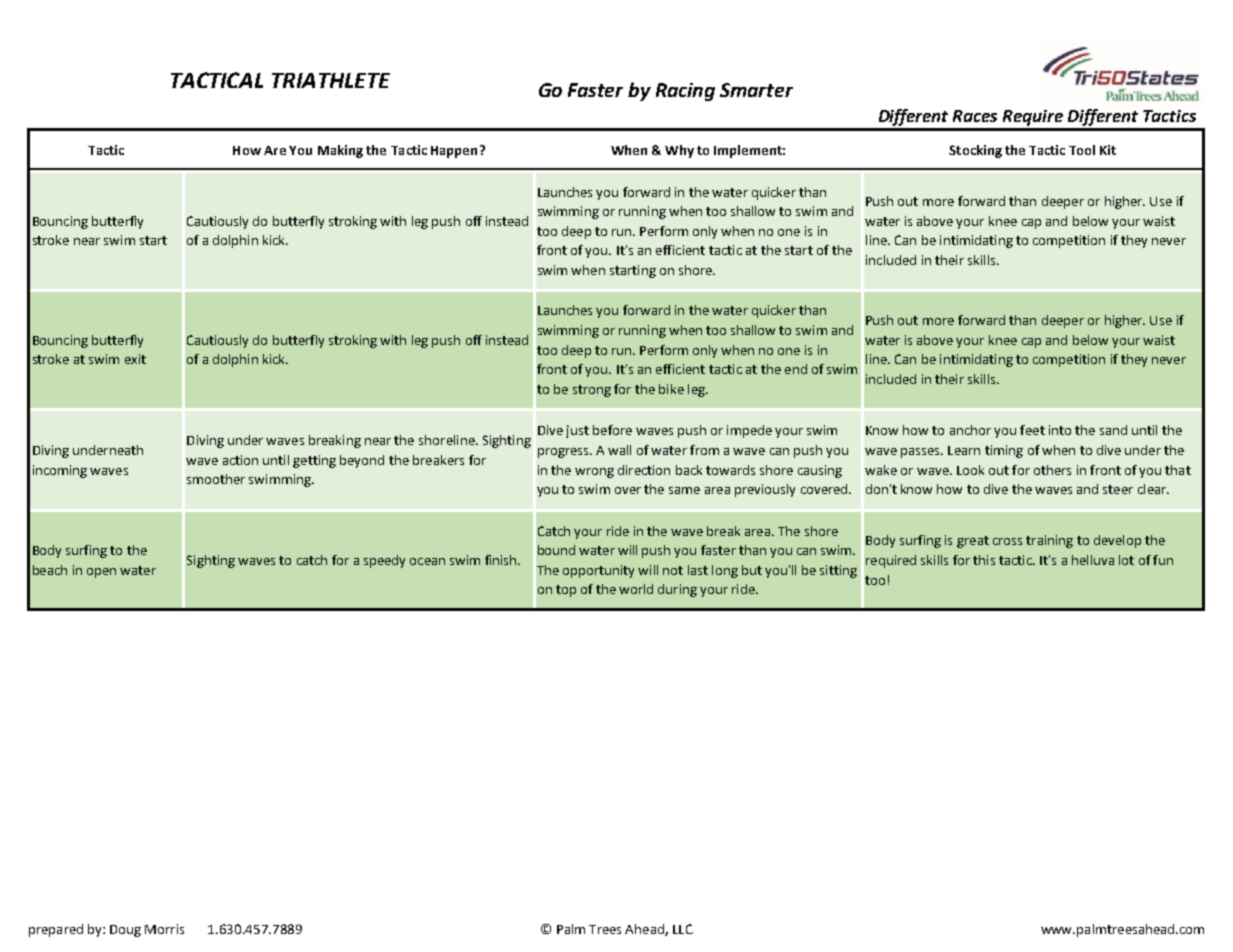 This document has width=1233, height=952. What do you see at coordinates (331, 80) in the document?
I see `TRIATHLETE` at bounding box center [331, 80].
